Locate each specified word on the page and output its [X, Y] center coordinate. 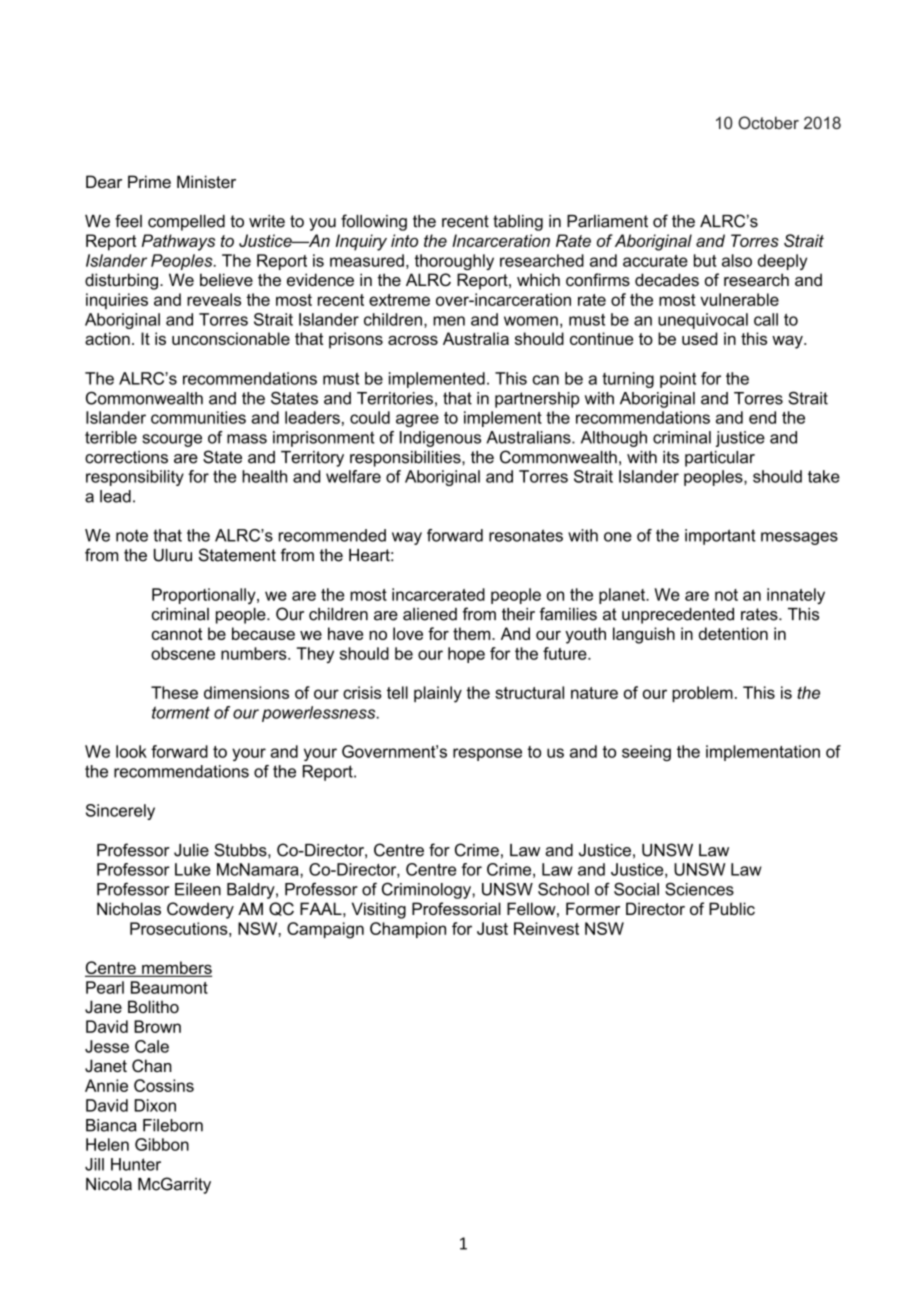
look [131, 751]
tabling [518, 223]
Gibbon [162, 1144]
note [132, 536]
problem [702, 694]
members [176, 969]
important [720, 537]
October [768, 122]
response [487, 754]
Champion [408, 930]
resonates [526, 535]
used [699, 338]
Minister [206, 181]
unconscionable [231, 338]
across [413, 340]
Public [732, 908]
